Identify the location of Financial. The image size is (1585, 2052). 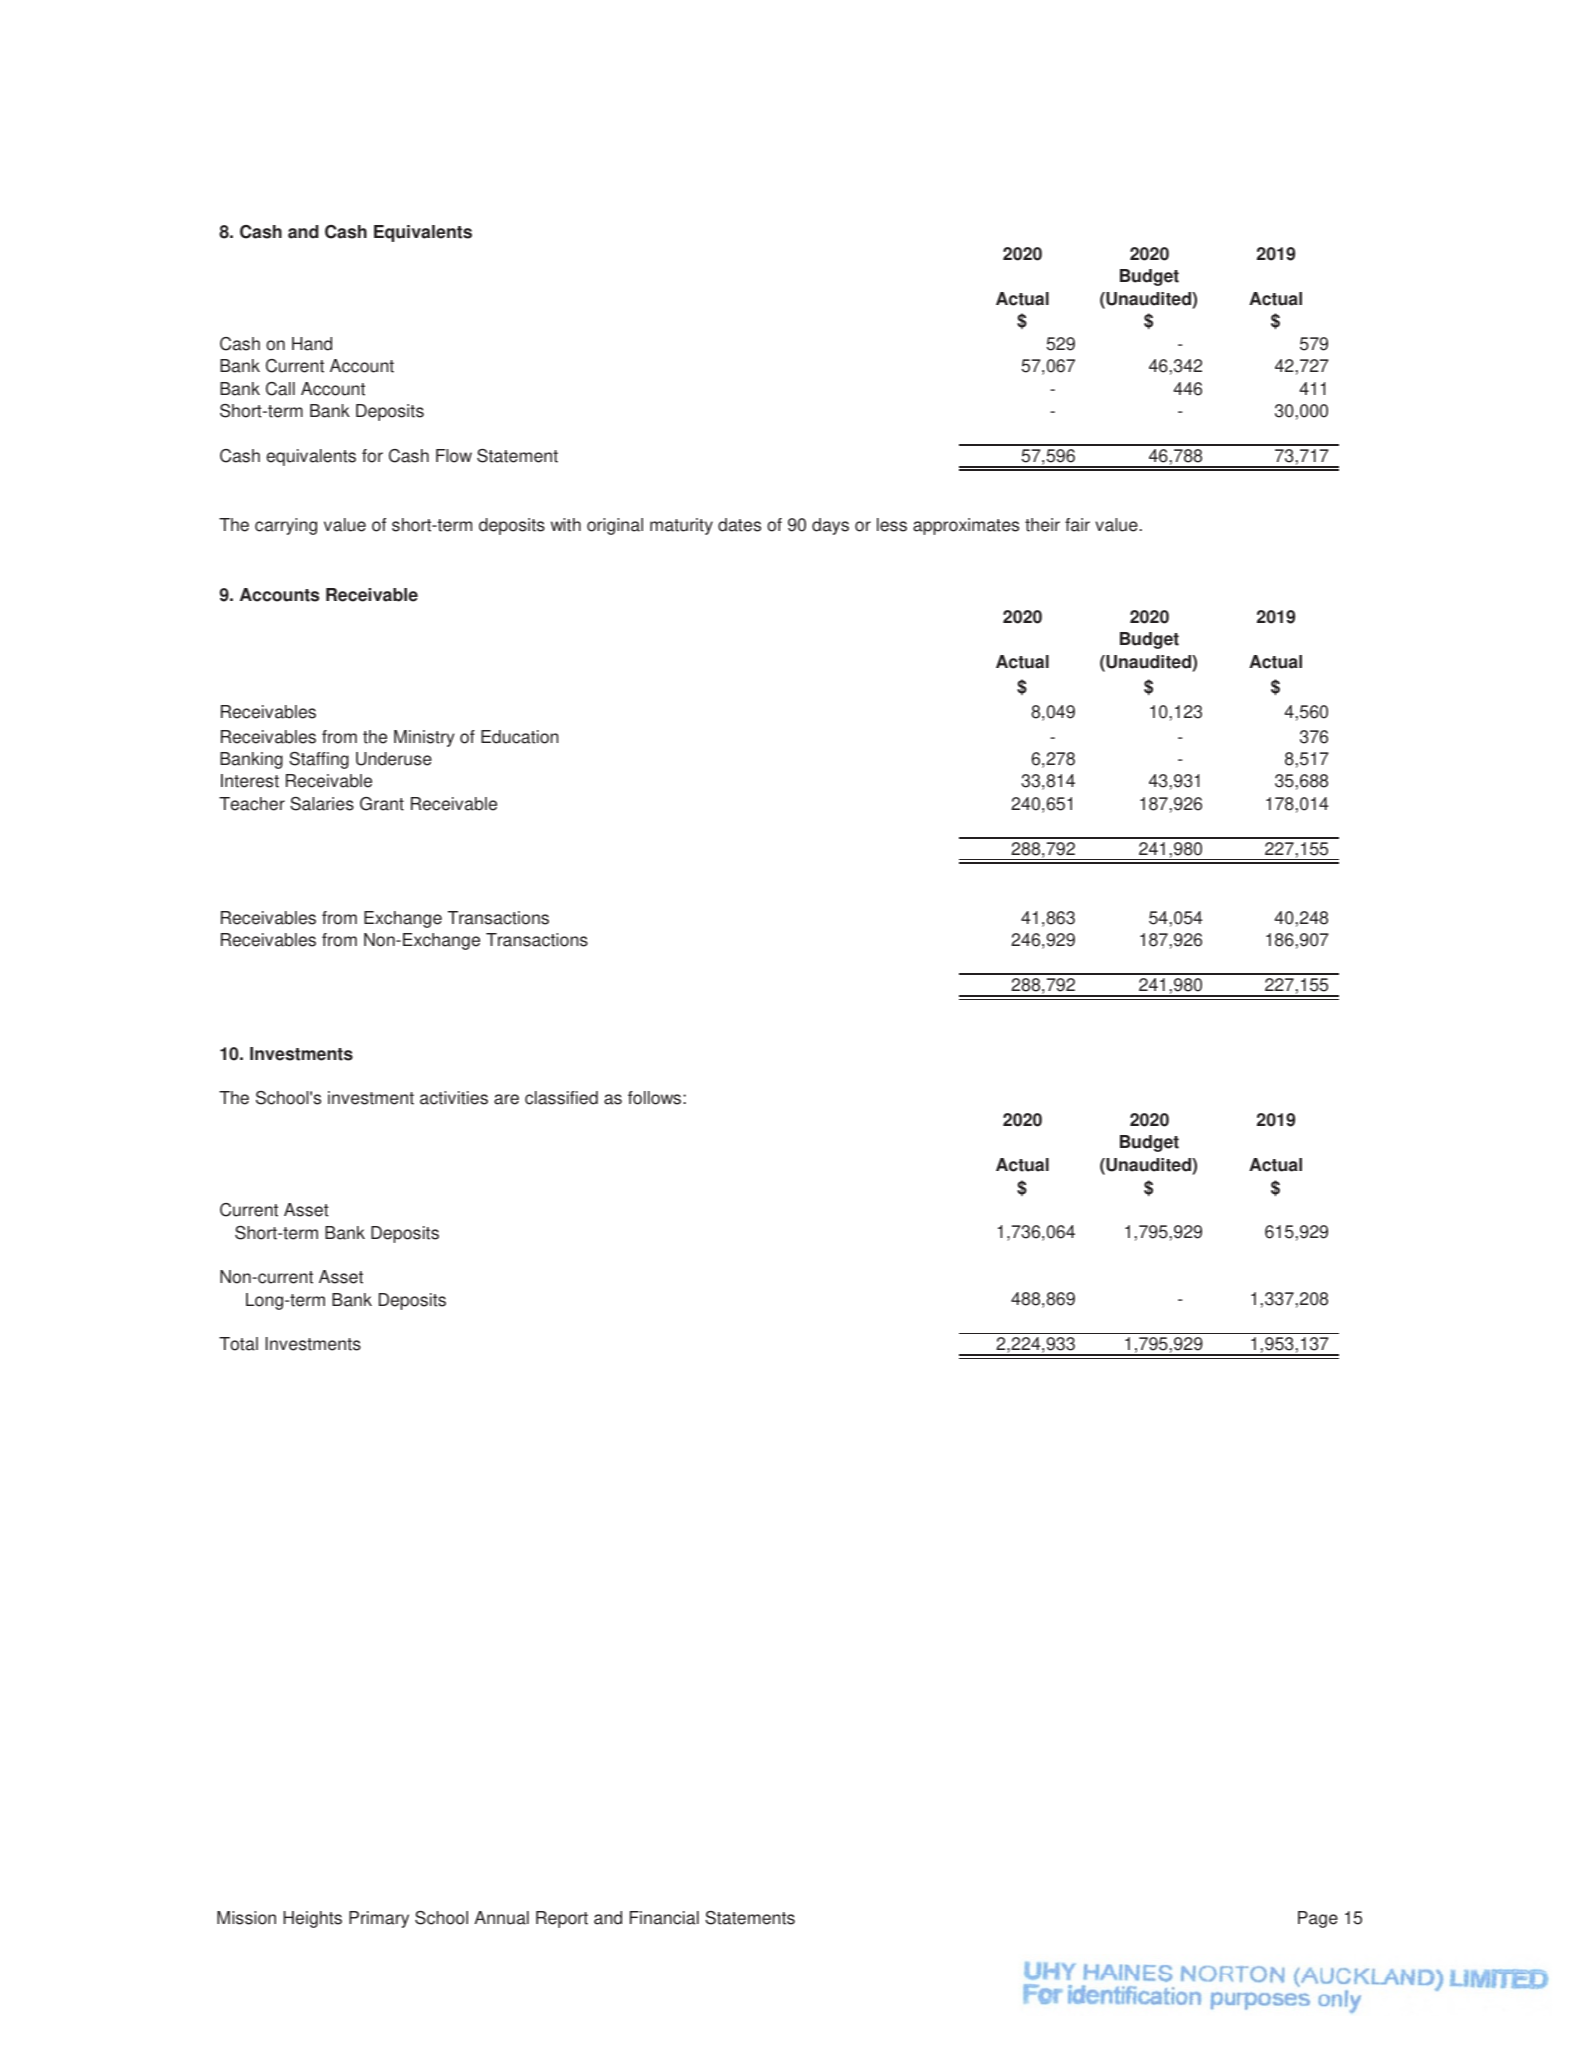
(664, 1918).
